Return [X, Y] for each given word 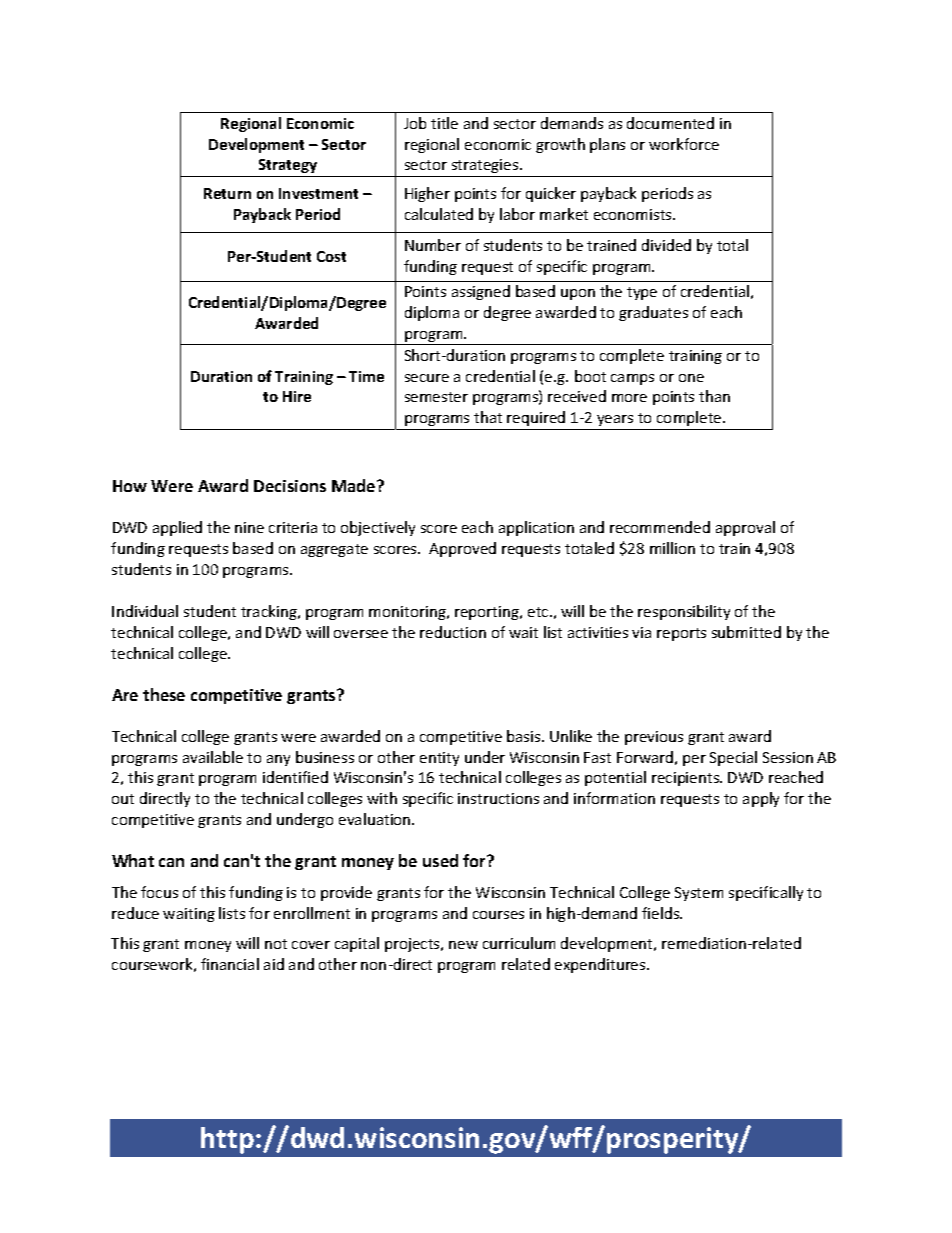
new [463, 945]
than [714, 396]
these [164, 694]
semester [436, 397]
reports [681, 634]
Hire [297, 396]
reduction [453, 632]
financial [230, 964]
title [444, 123]
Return [227, 193]
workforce [684, 144]
